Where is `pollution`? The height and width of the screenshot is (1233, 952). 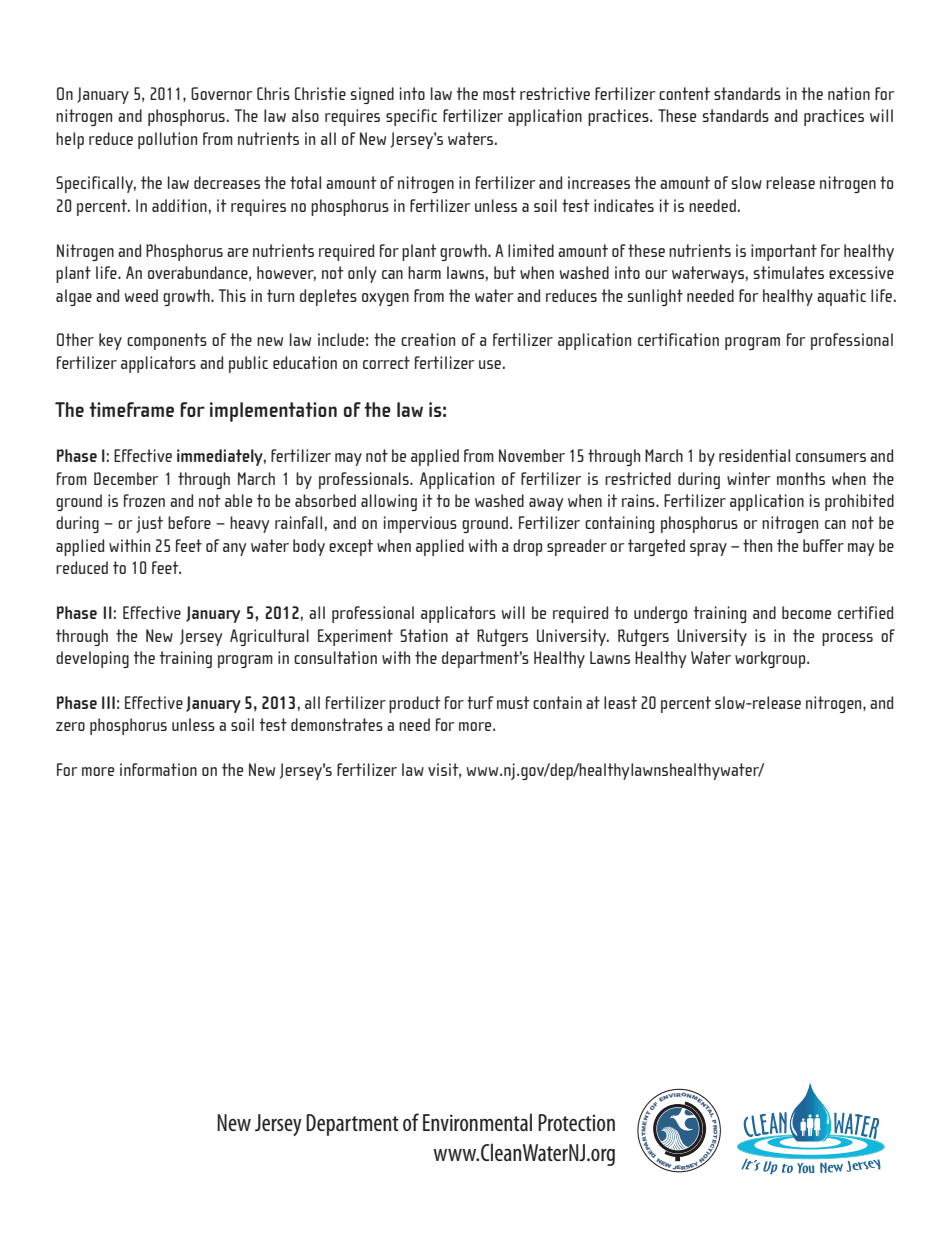 pollution is located at coordinates (167, 140).
